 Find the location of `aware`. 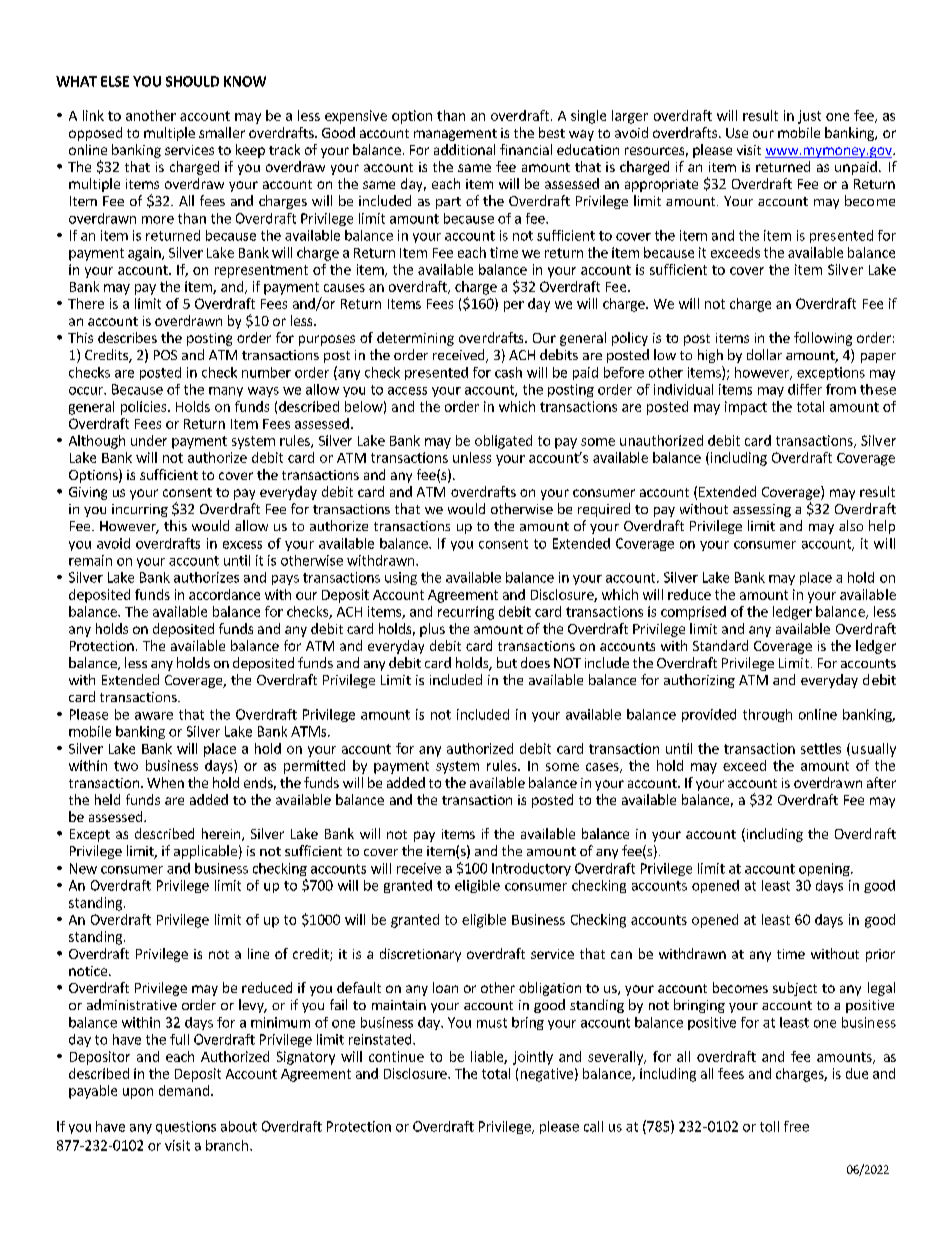

aware is located at coordinates (154, 716).
